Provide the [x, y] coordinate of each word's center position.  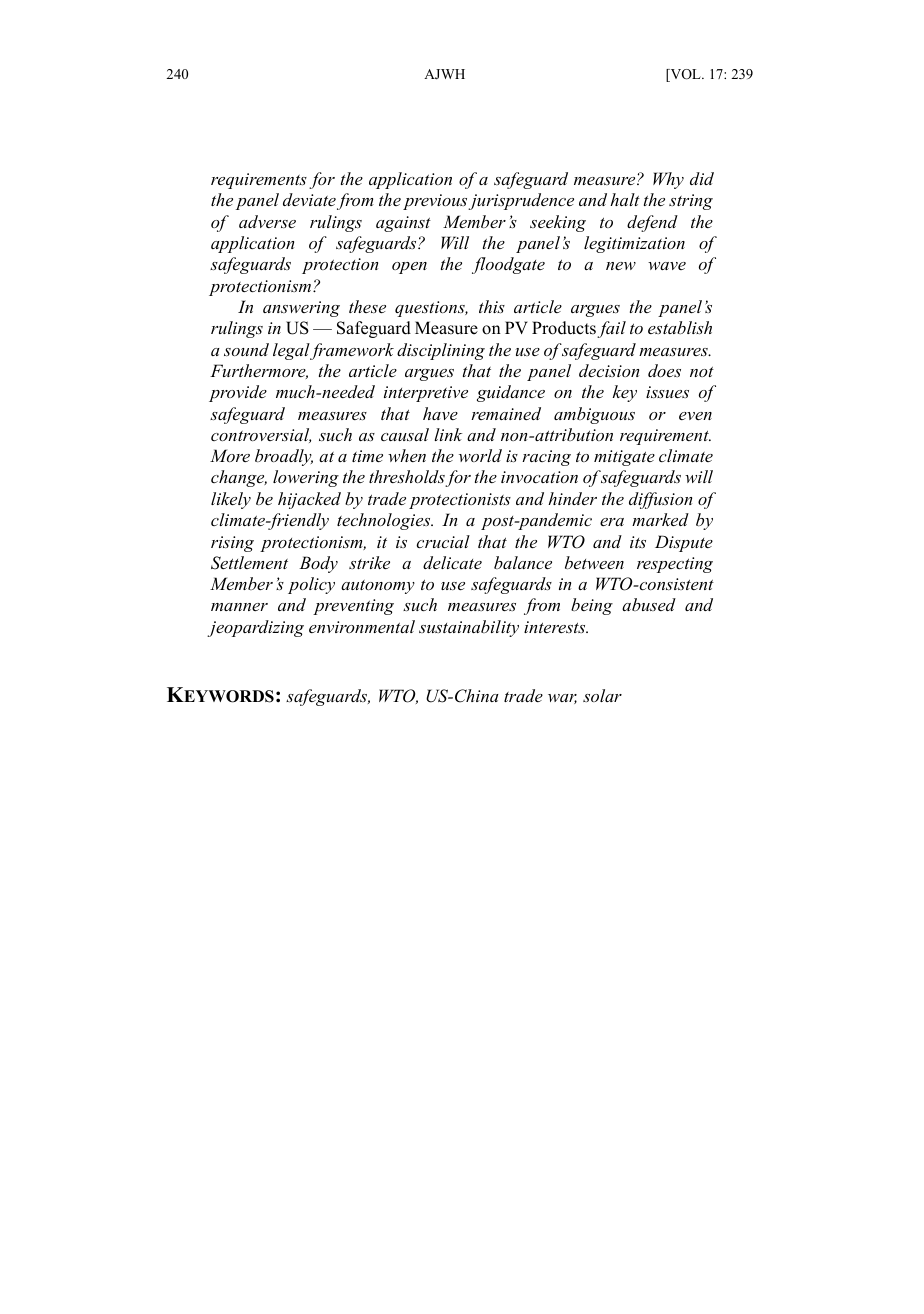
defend [652, 223]
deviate [309, 199]
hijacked [309, 500]
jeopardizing [255, 628]
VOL [685, 75]
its [638, 542]
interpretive [426, 394]
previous [436, 202]
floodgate [508, 265]
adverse [267, 221]
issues [667, 392]
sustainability [469, 628]
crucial [443, 541]
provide [238, 393]
